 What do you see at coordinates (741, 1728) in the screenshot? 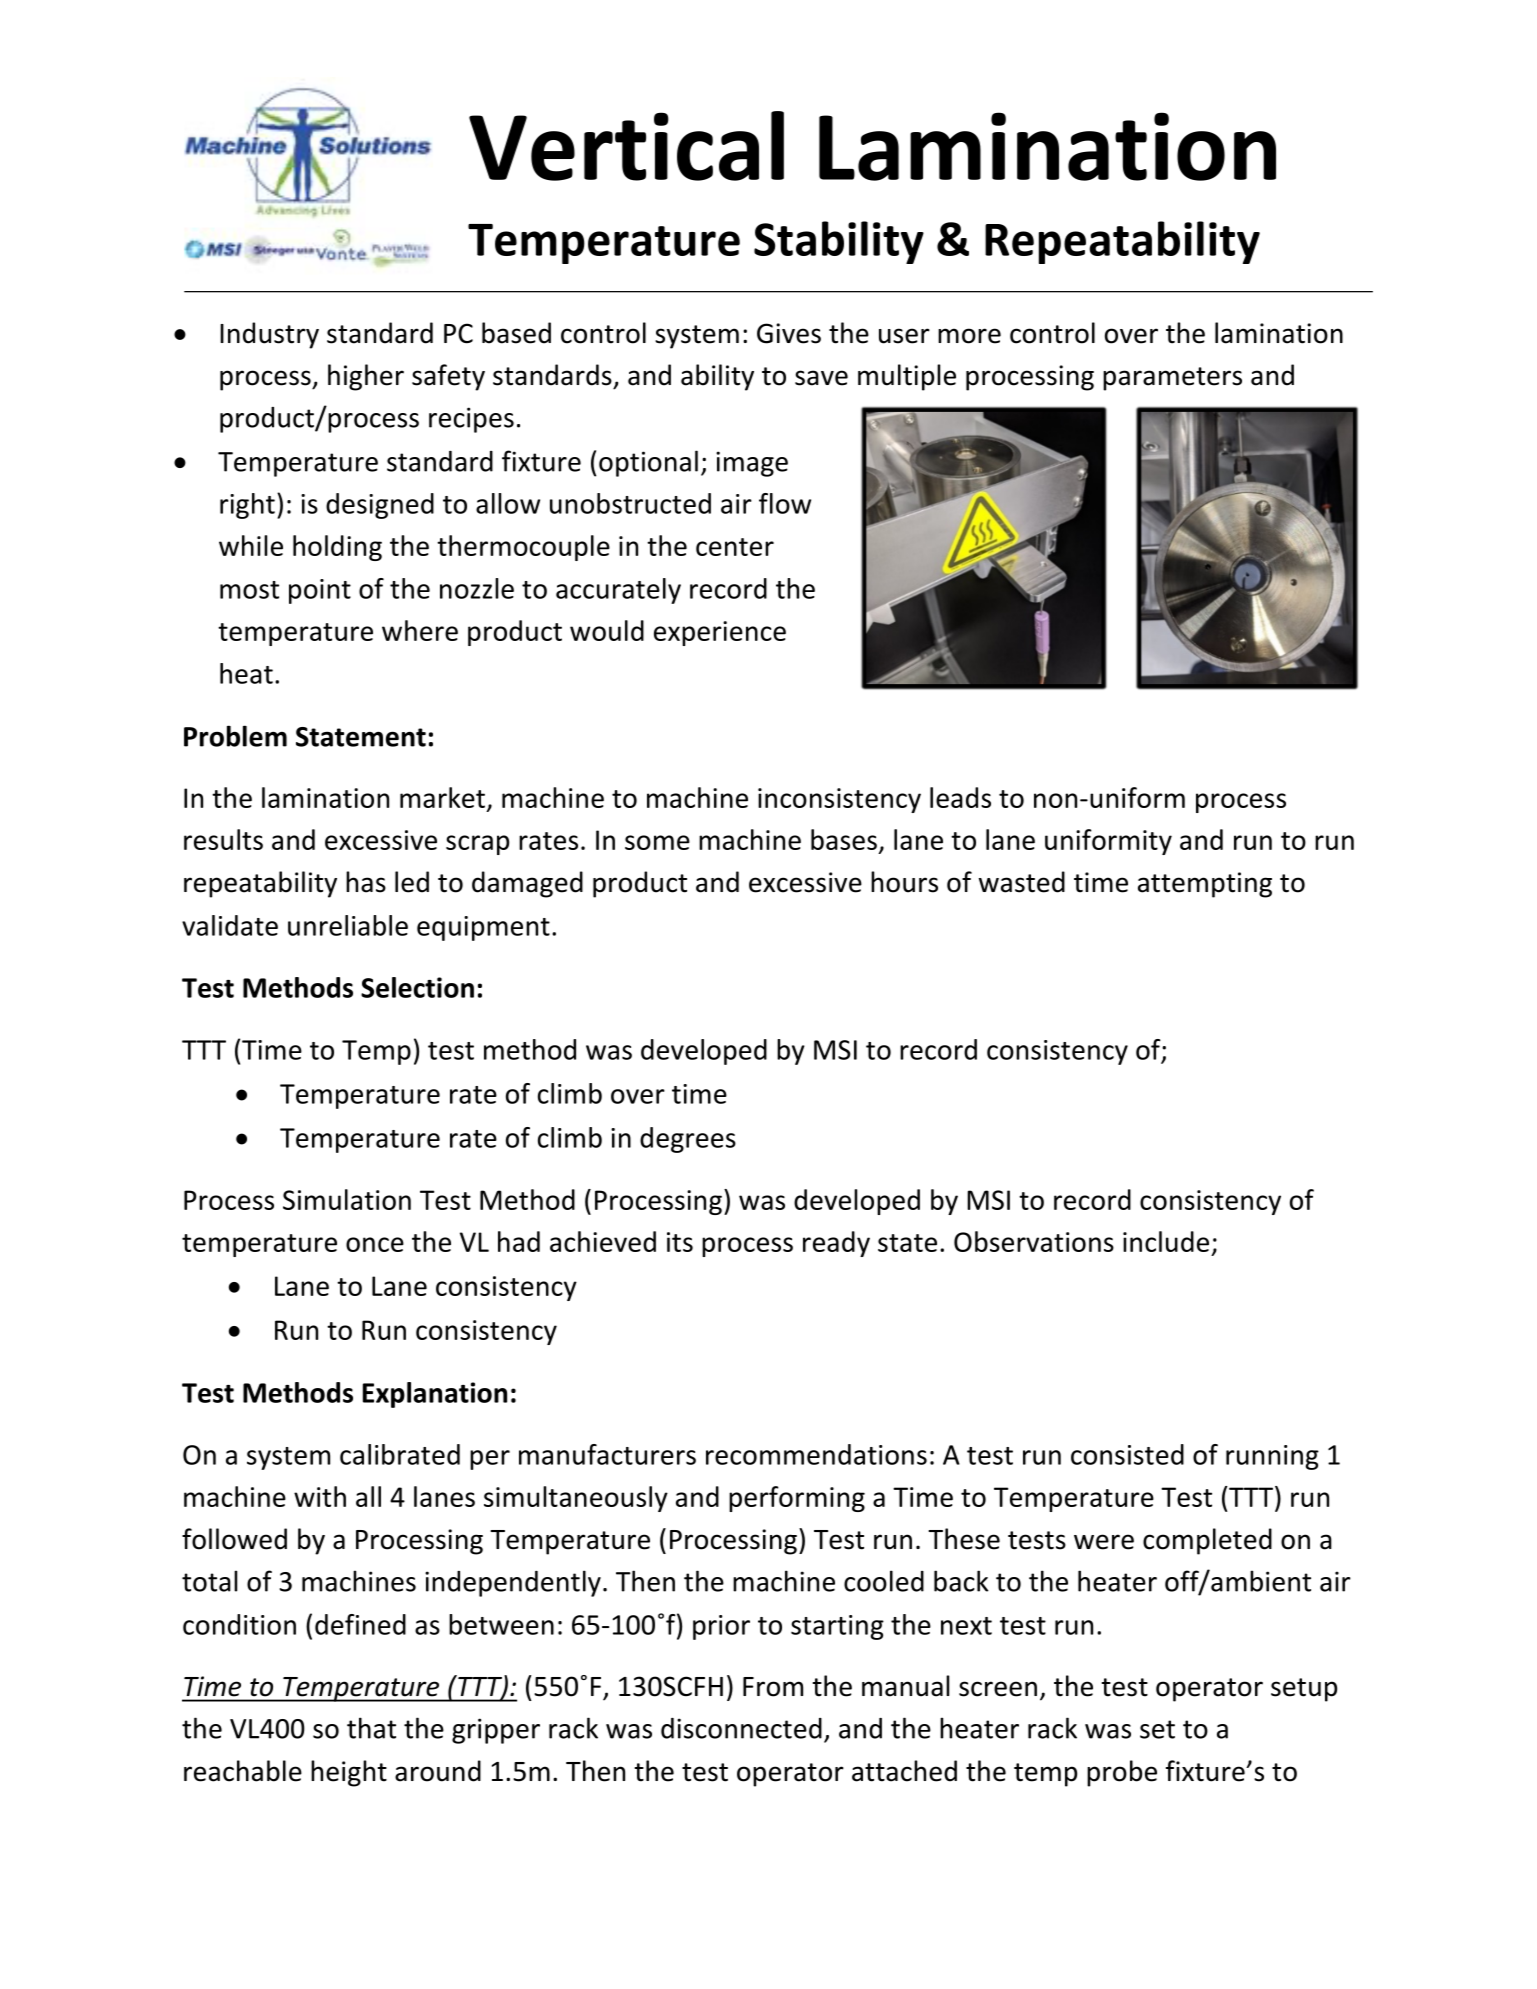
I see `disconnected` at bounding box center [741, 1728].
